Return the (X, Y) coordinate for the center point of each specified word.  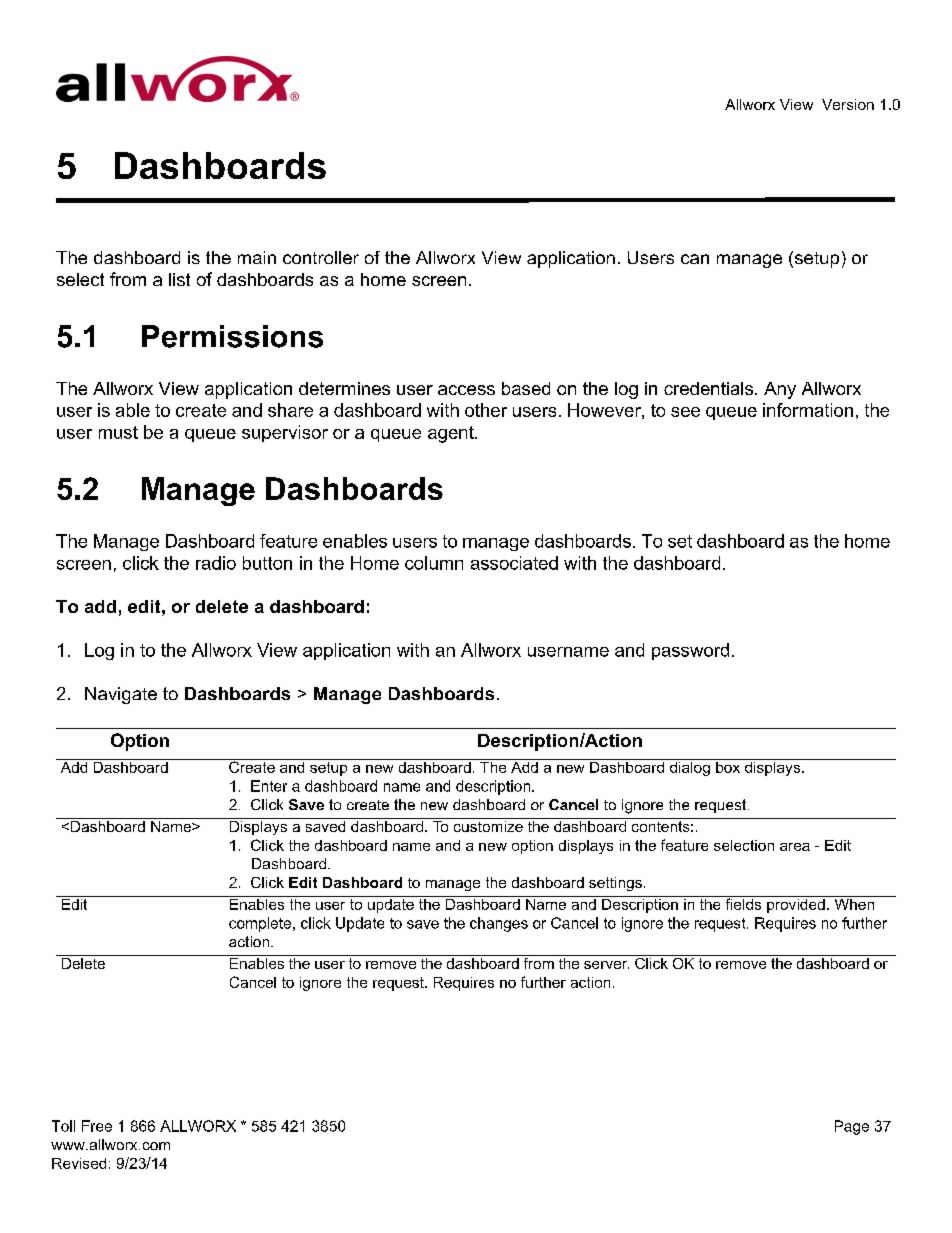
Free (97, 1126)
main (257, 257)
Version (848, 104)
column (434, 563)
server (606, 965)
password (690, 651)
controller (321, 257)
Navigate (121, 695)
